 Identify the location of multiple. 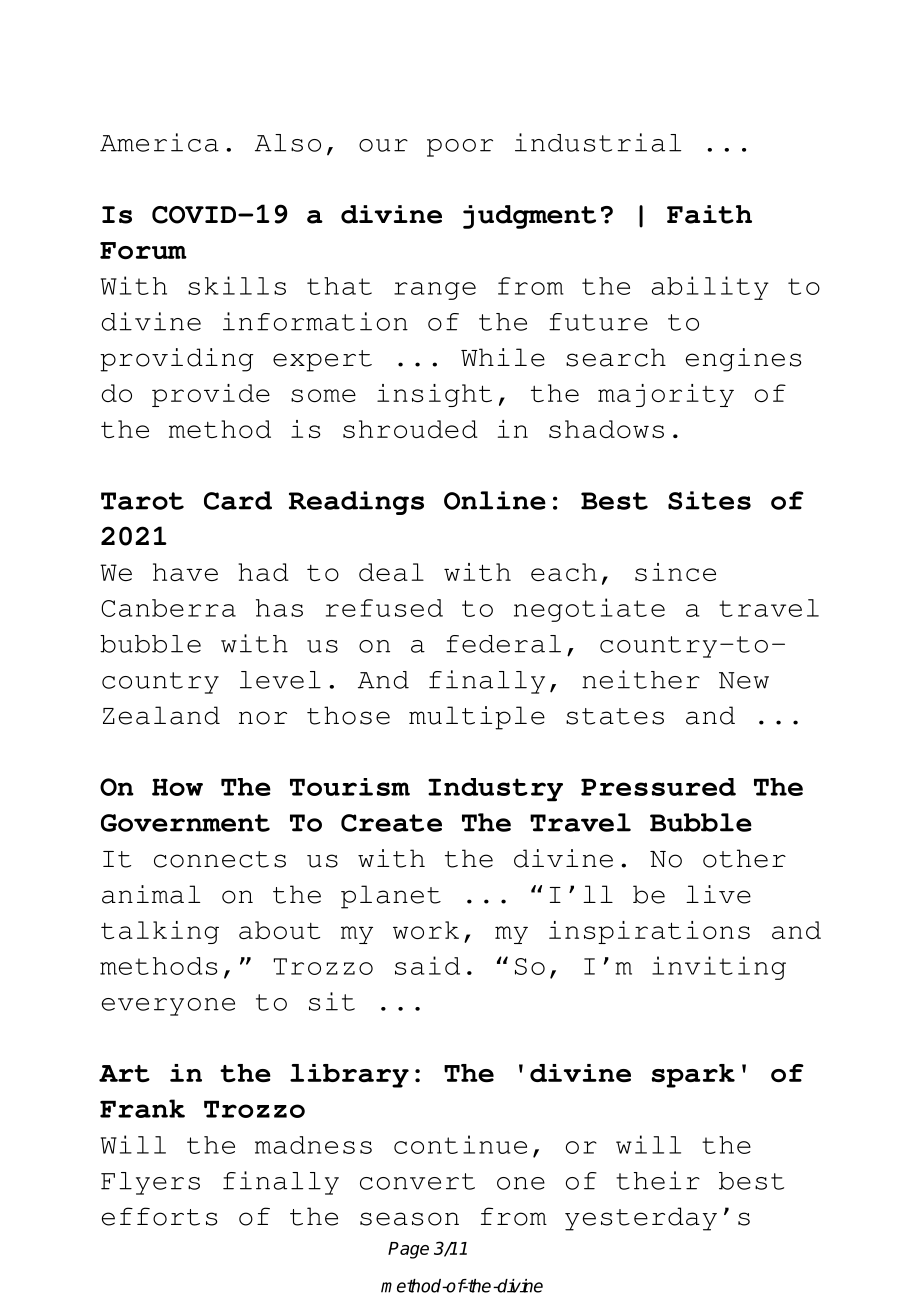
(477, 718).
